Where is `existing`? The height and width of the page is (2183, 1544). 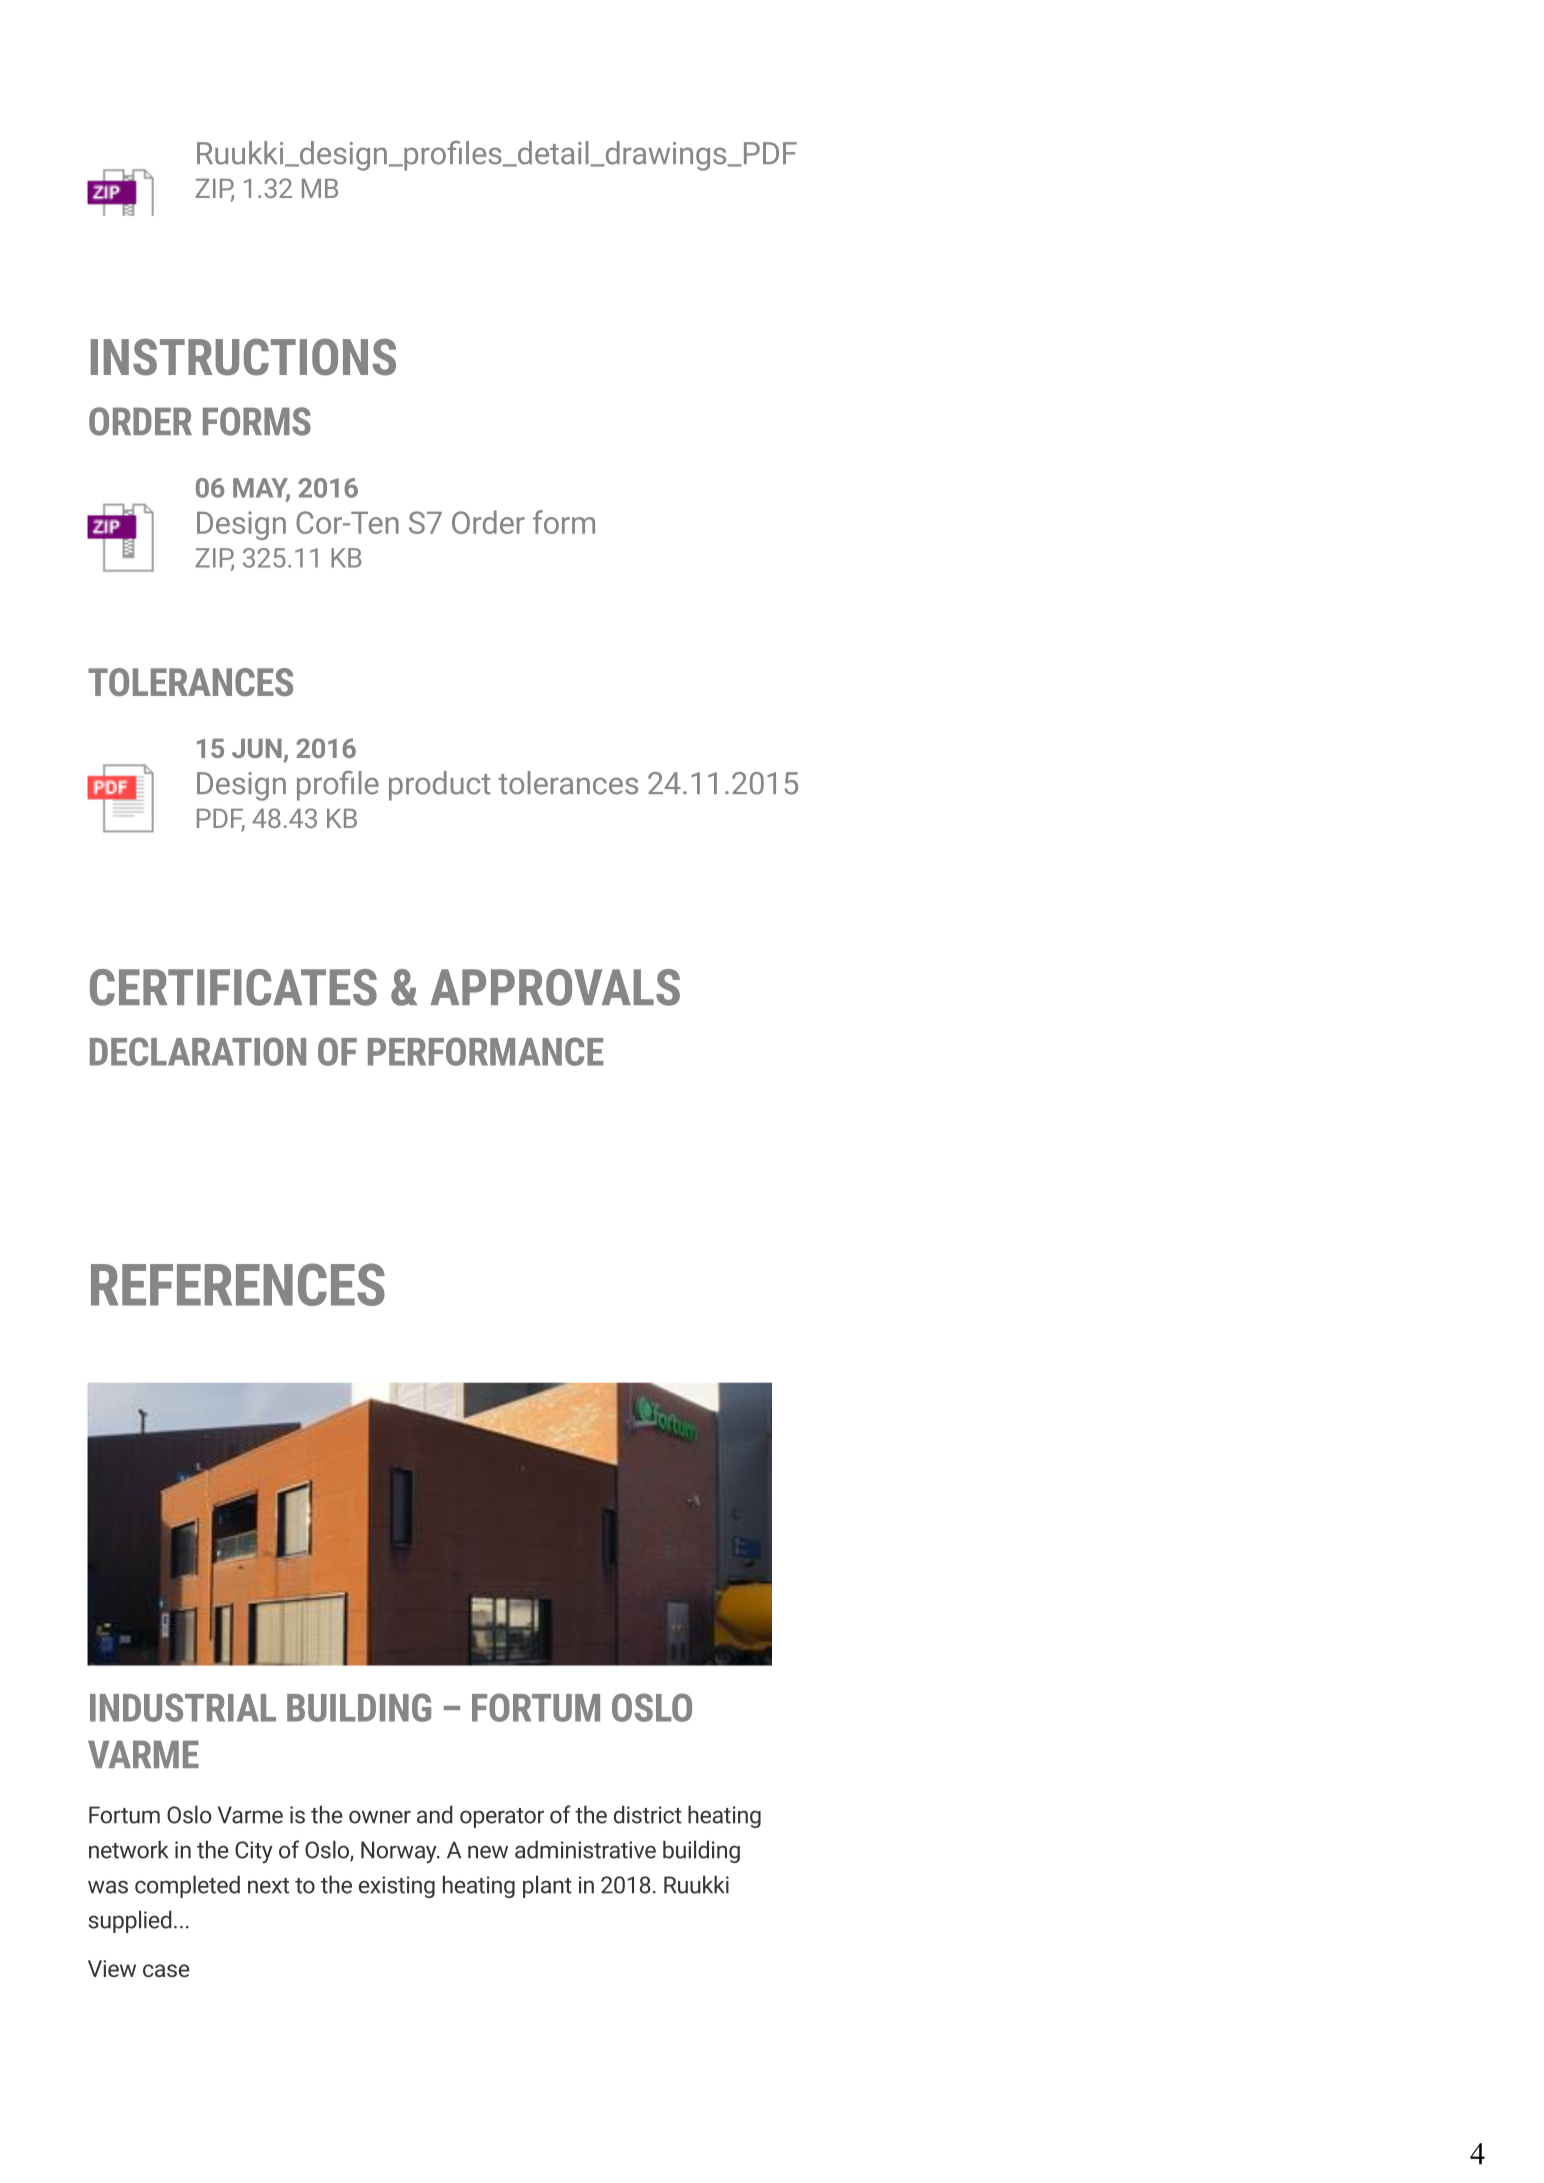 existing is located at coordinates (397, 1887).
